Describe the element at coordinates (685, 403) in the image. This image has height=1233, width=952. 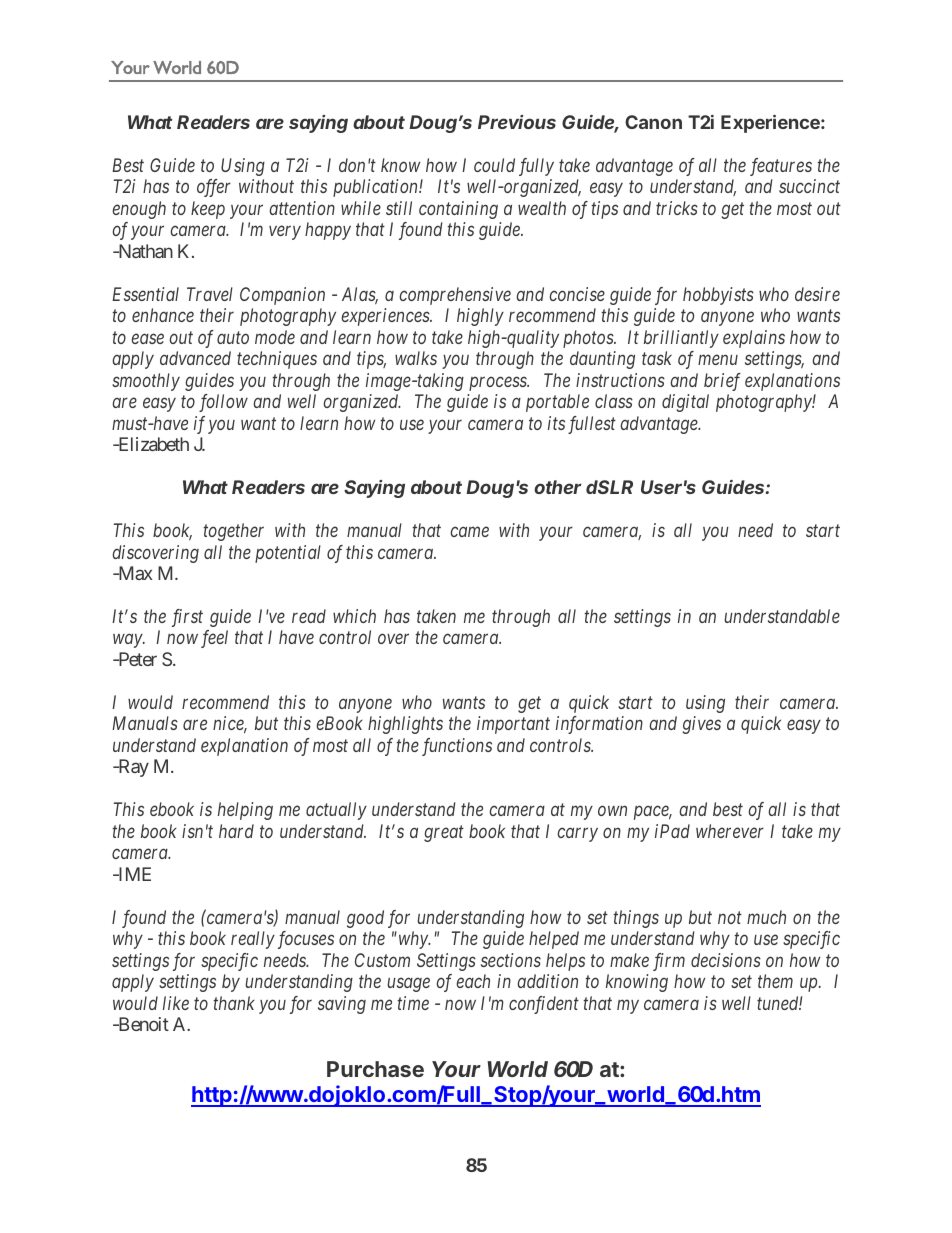
I see `digital` at that location.
